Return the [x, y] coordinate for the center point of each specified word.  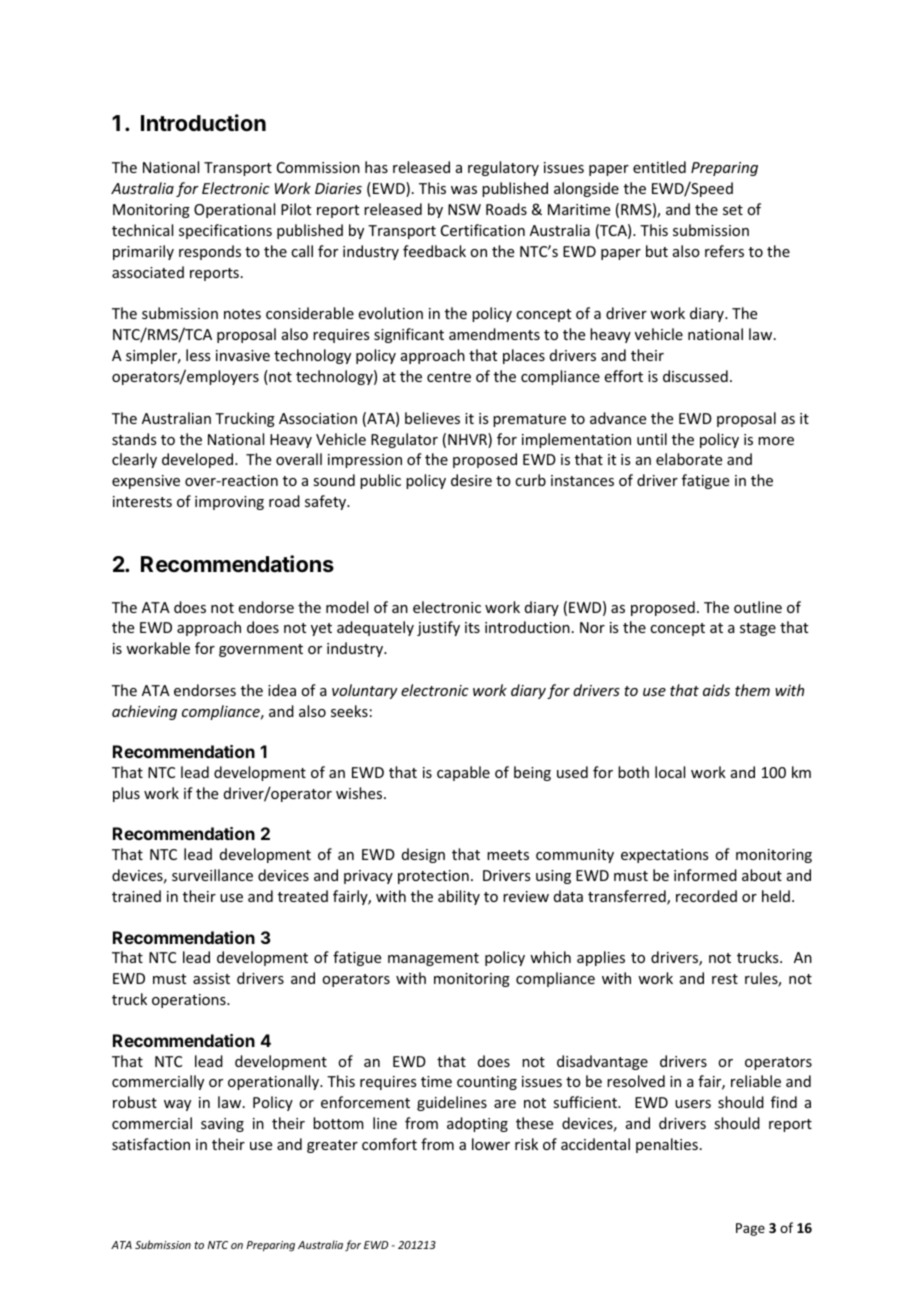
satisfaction [151, 1144]
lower [491, 1144]
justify [438, 628]
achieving [144, 712]
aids [716, 690]
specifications [225, 231]
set [733, 210]
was [464, 190]
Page [750, 1229]
